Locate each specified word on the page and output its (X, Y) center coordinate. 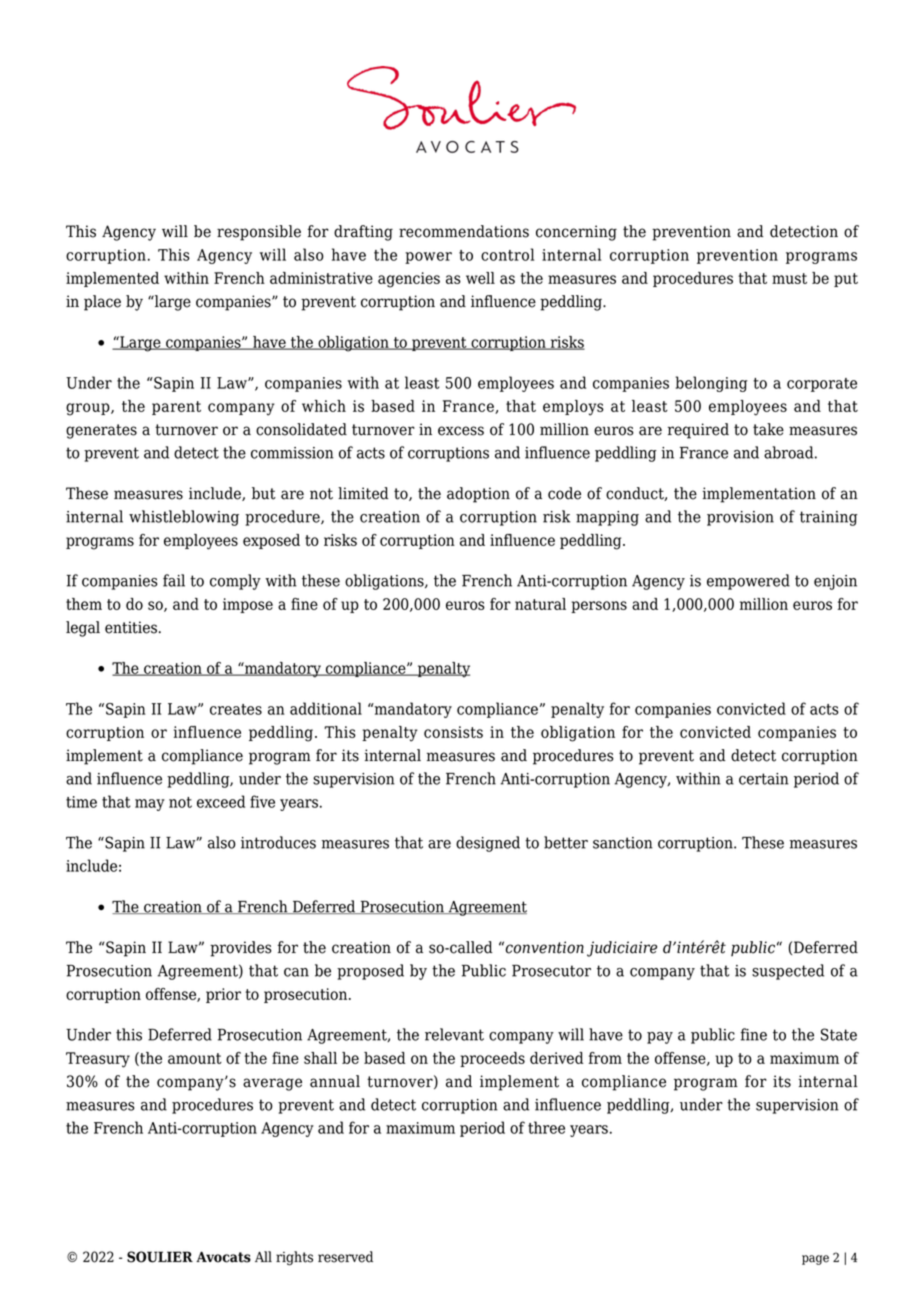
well (480, 278)
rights (294, 1258)
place (102, 303)
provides (241, 949)
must (789, 278)
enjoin (835, 582)
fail (174, 580)
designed (488, 844)
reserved (345, 1257)
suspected (788, 972)
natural (540, 604)
